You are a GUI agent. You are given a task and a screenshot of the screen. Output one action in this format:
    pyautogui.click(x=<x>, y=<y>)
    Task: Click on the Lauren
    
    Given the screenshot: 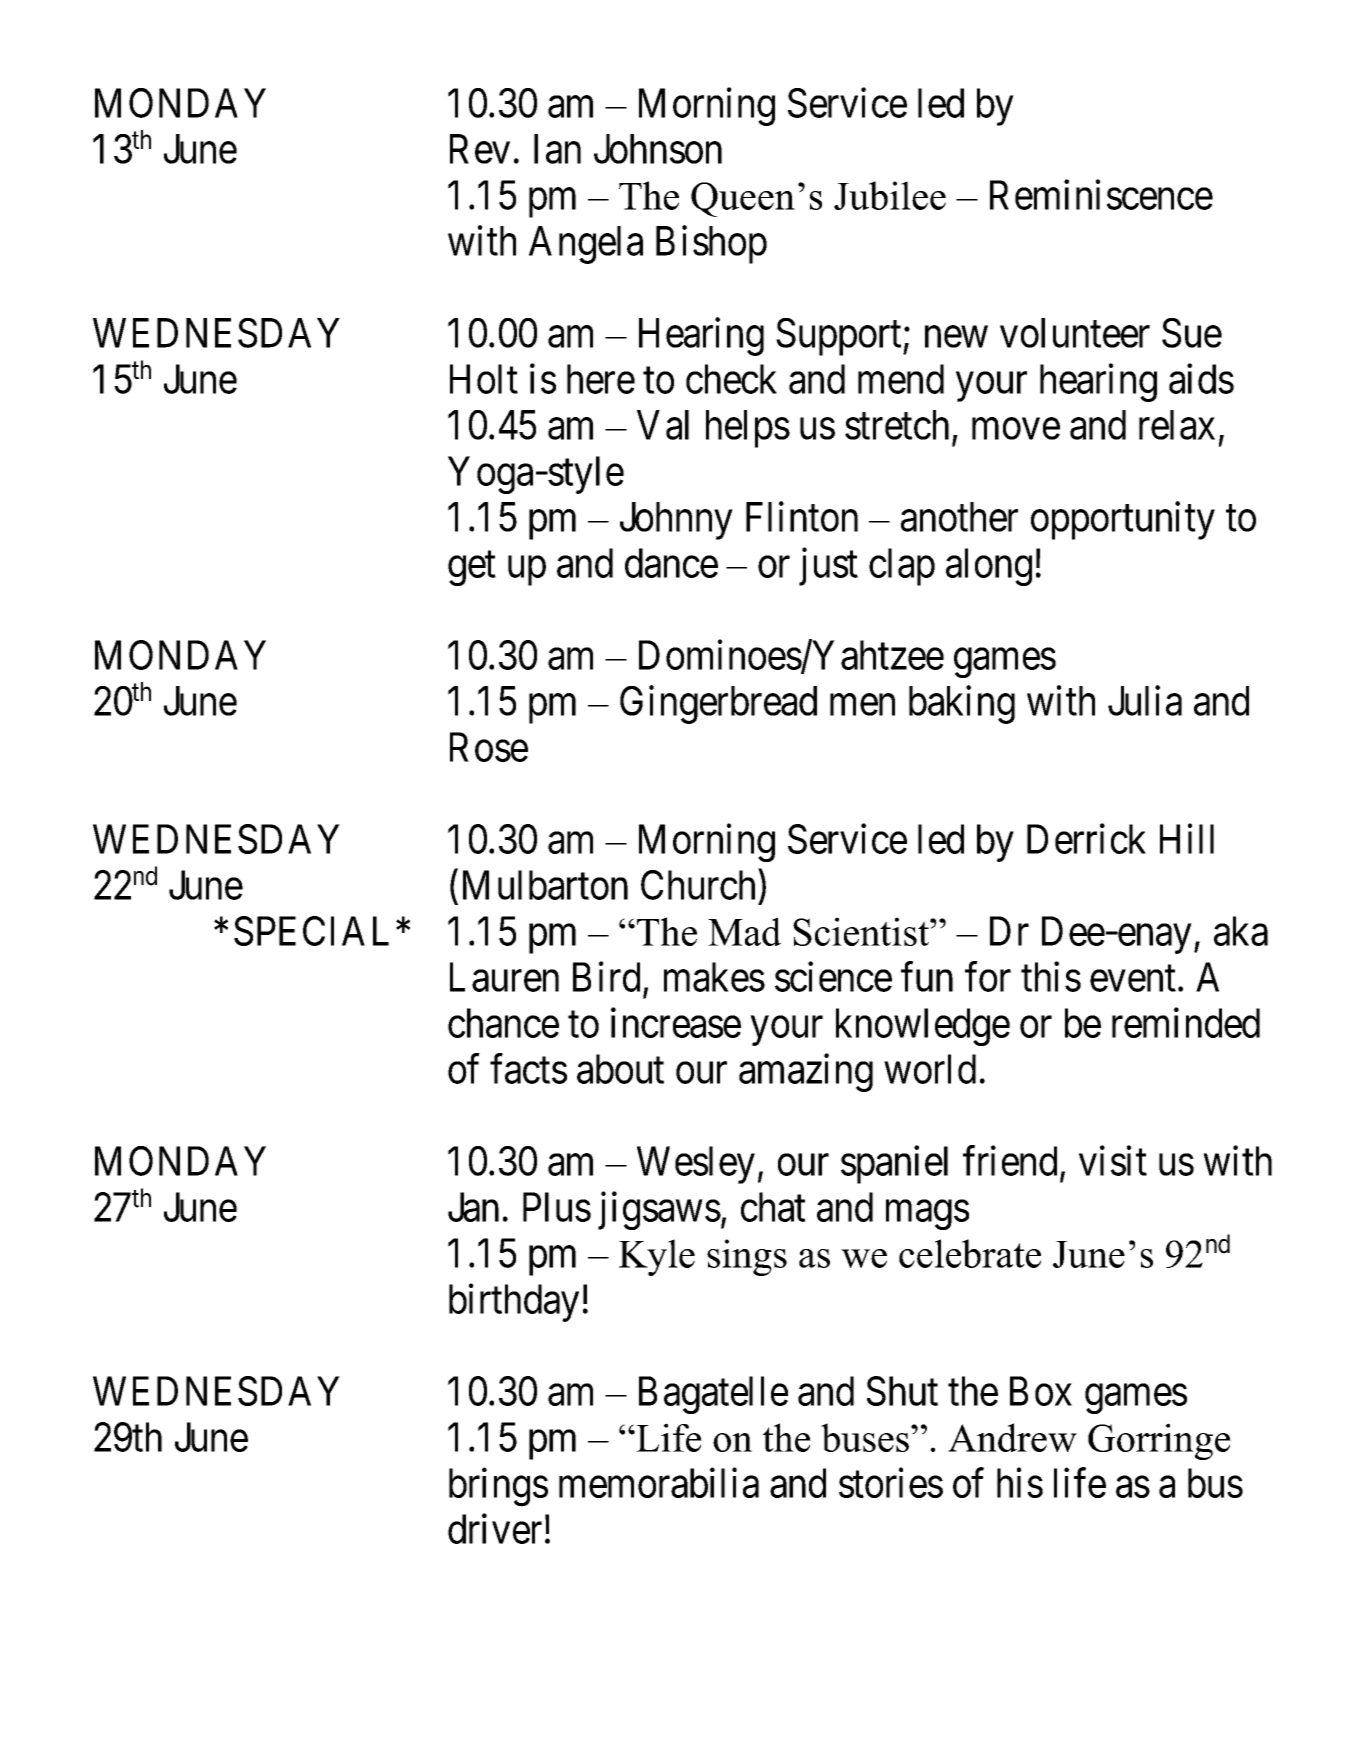 What is the action you would take?
    pyautogui.click(x=504, y=977)
